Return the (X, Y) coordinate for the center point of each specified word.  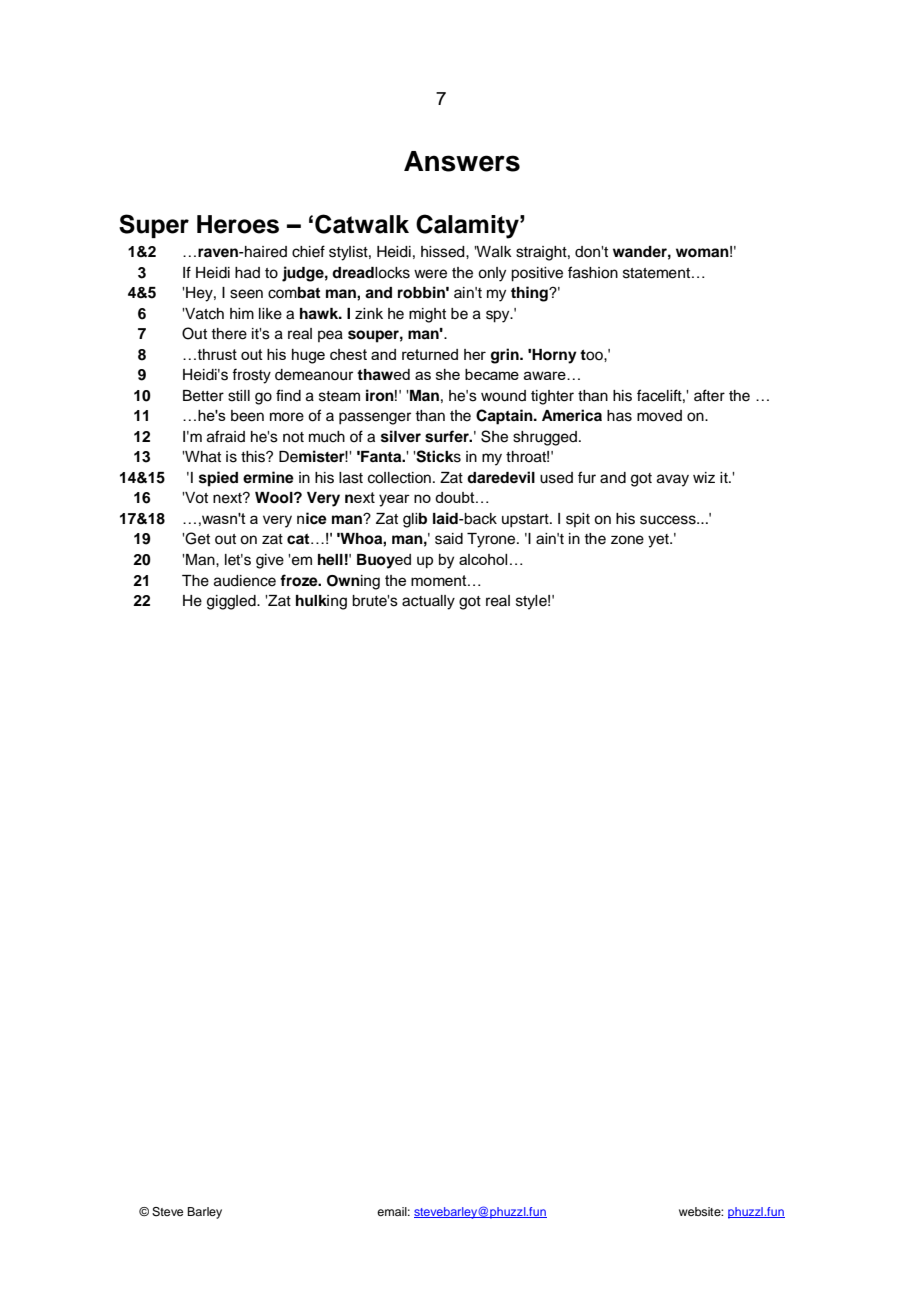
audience (245, 581)
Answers (462, 161)
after (709, 395)
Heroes (238, 224)
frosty (251, 376)
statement (656, 273)
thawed (383, 375)
